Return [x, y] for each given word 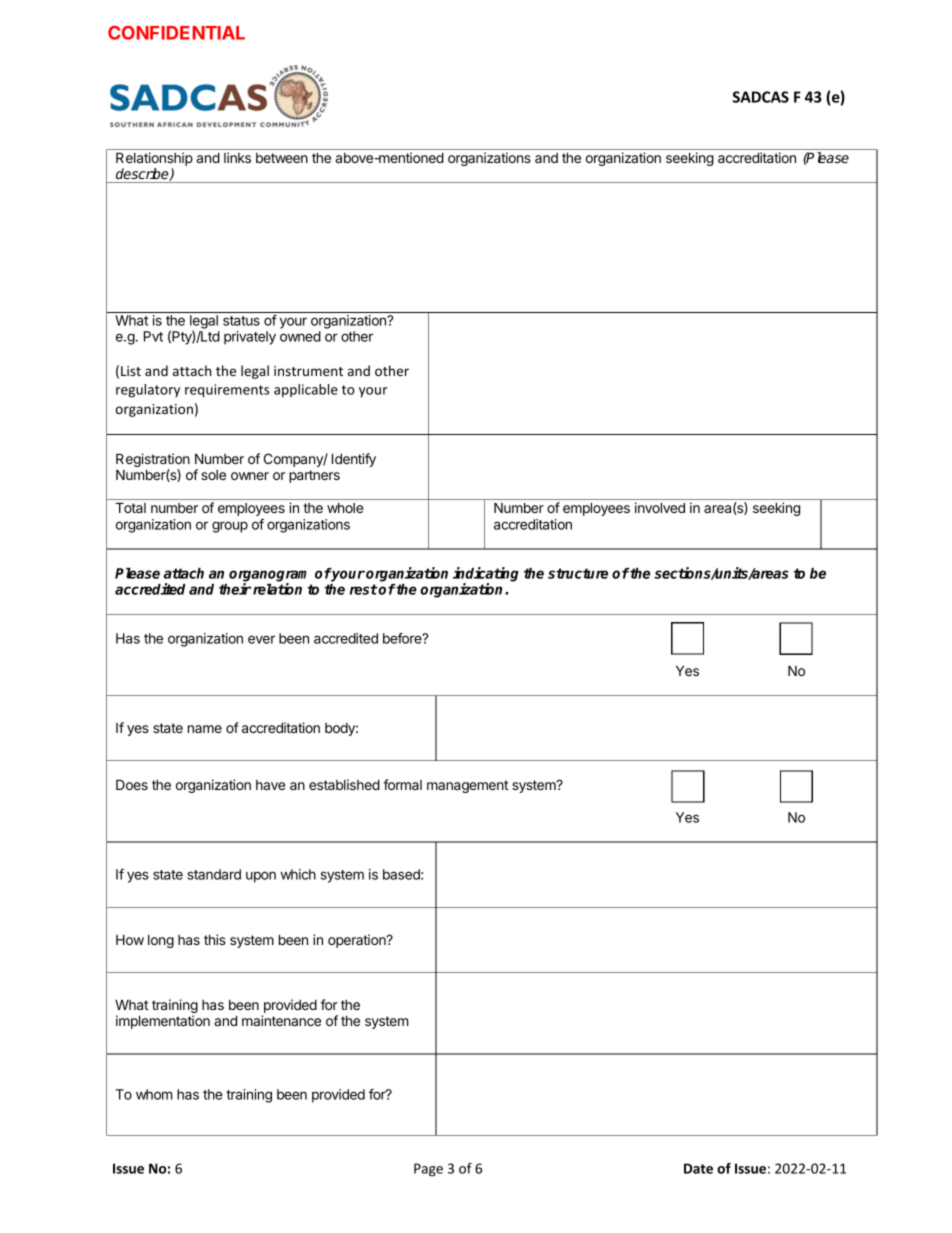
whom [154, 1094]
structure [578, 573]
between [282, 158]
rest [364, 589]
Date [698, 1168]
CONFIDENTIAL [176, 33]
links [237, 157]
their [235, 589]
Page [428, 1170]
